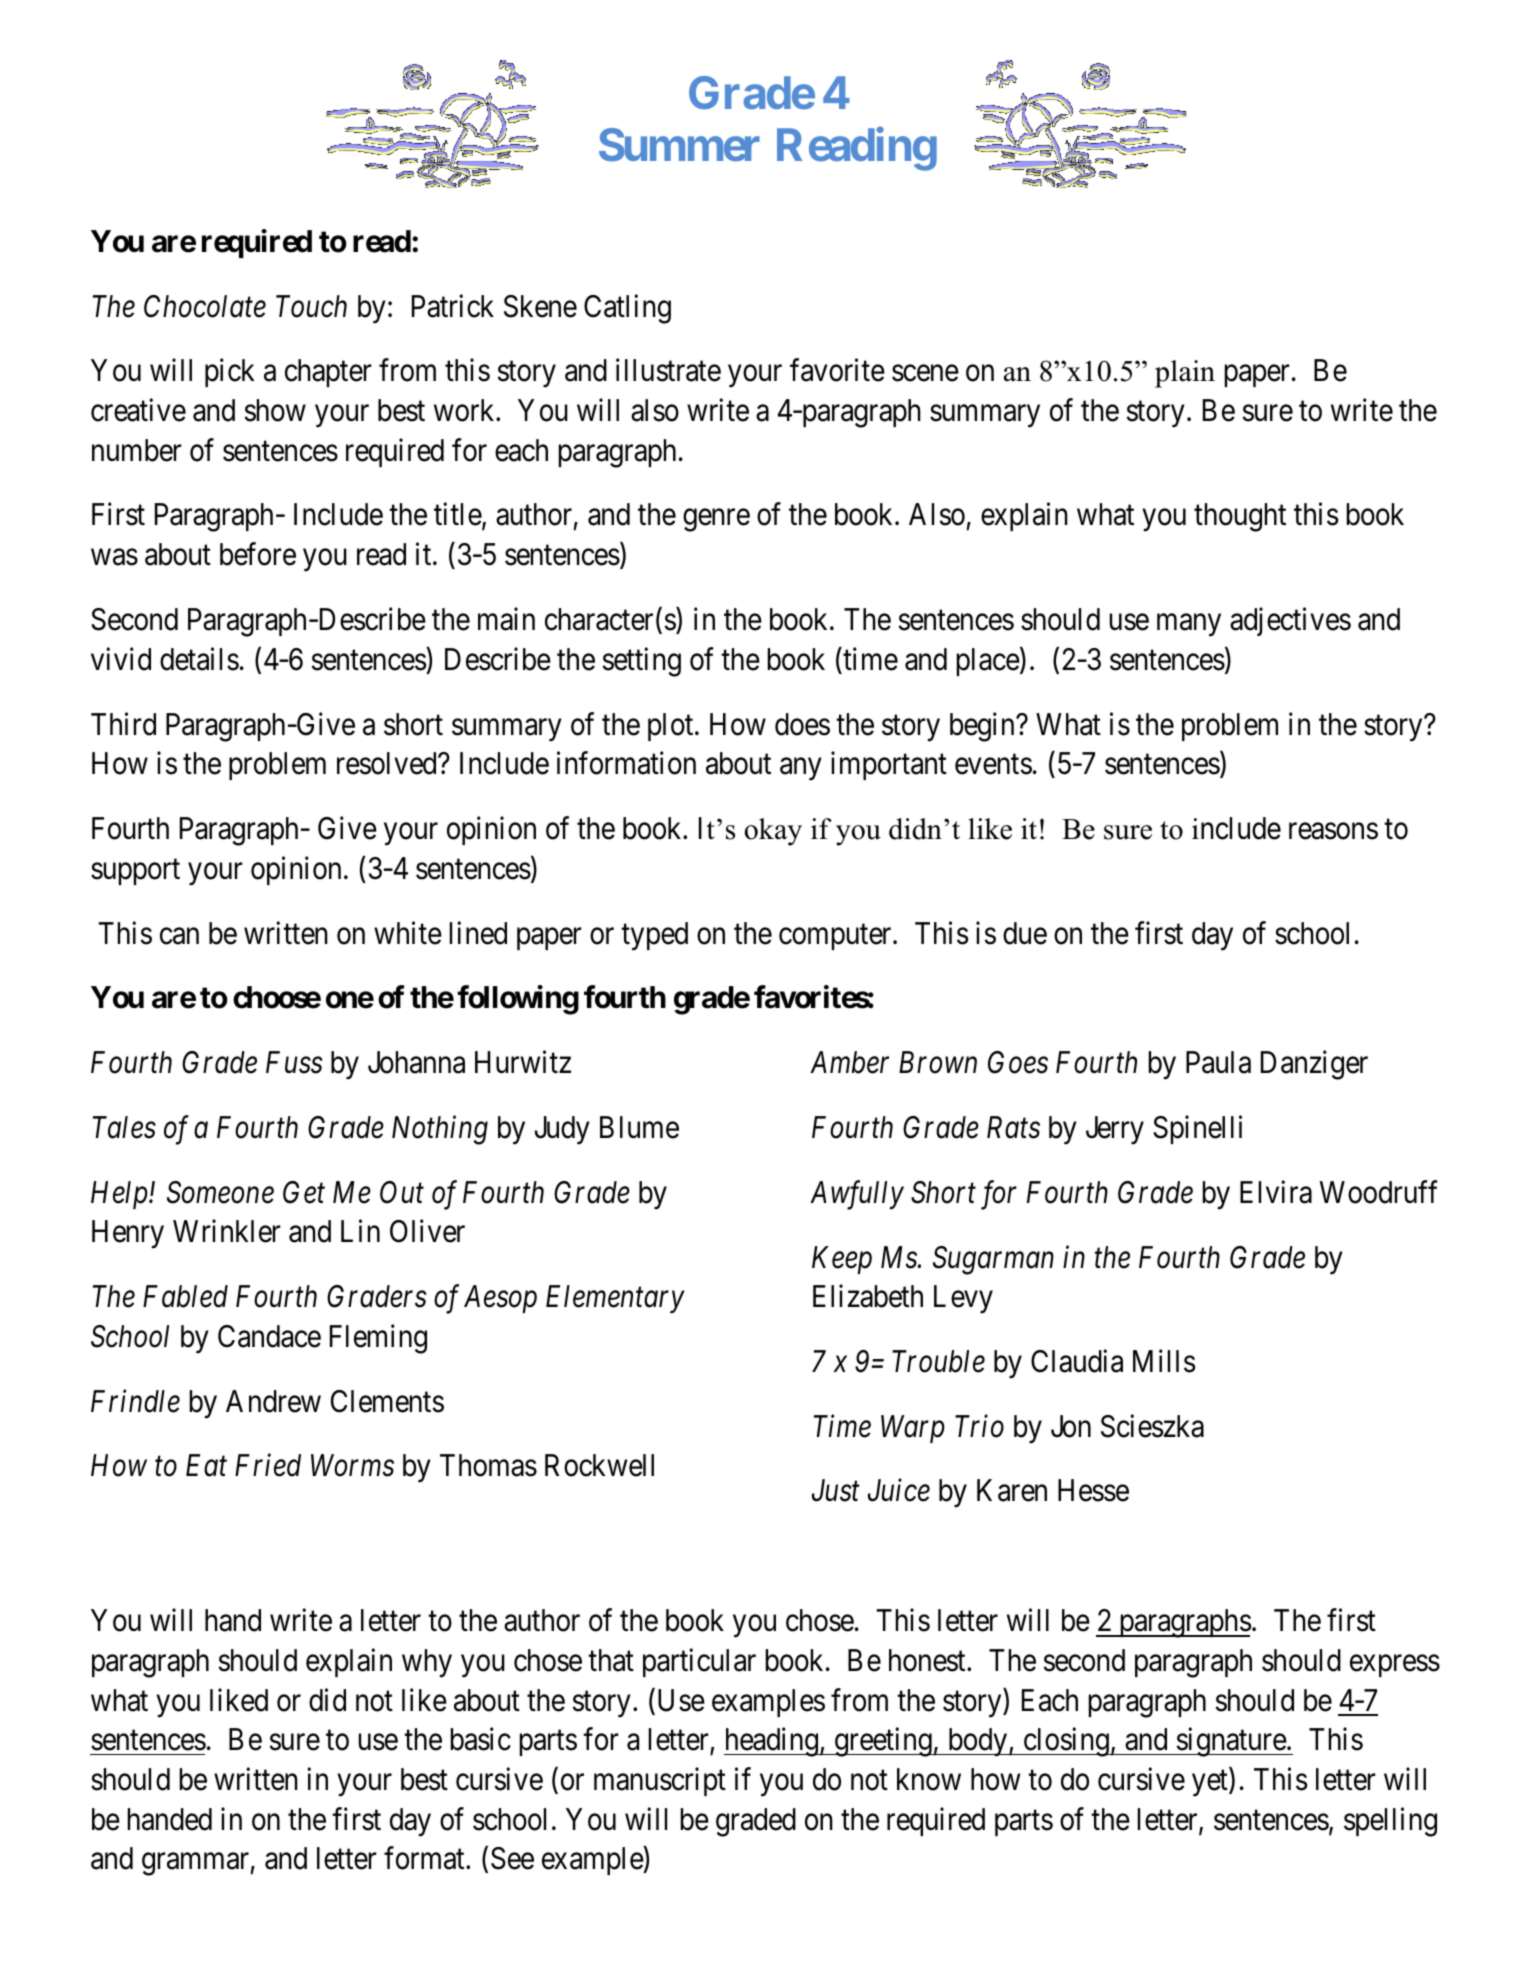 Image resolution: width=1532 pixels, height=1983 pixels. I want to click on scene, so click(925, 373).
